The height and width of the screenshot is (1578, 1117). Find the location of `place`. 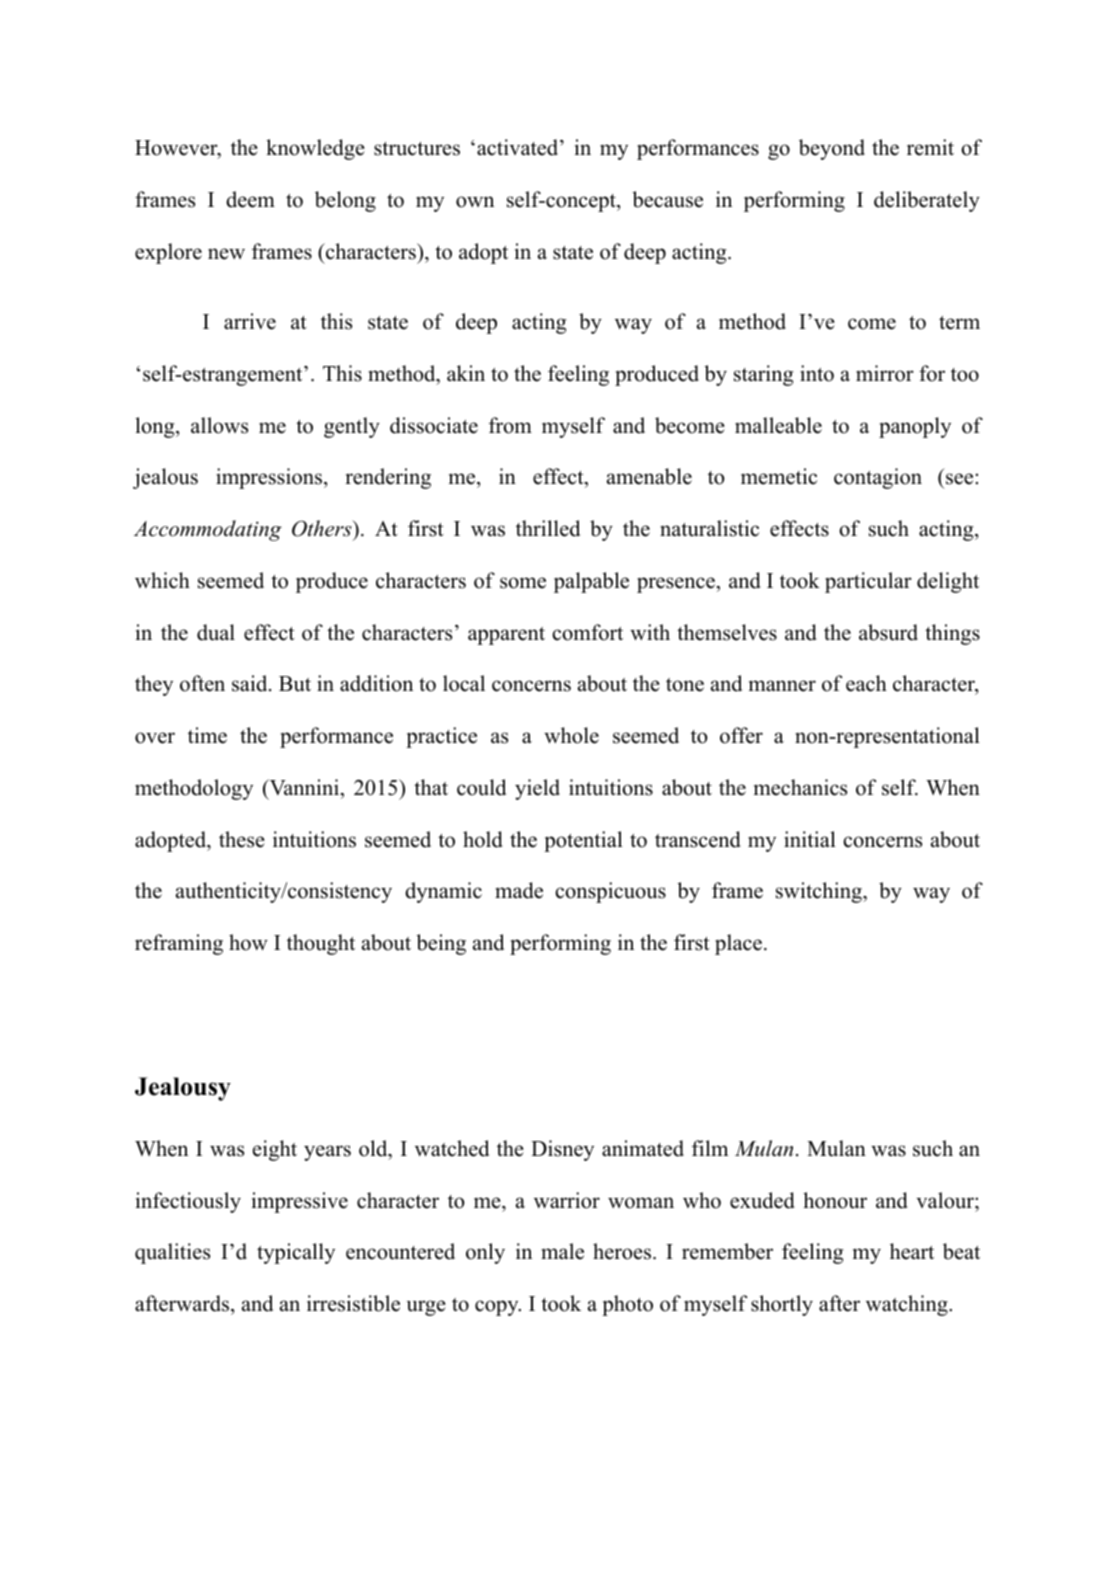

place is located at coordinates (738, 944).
